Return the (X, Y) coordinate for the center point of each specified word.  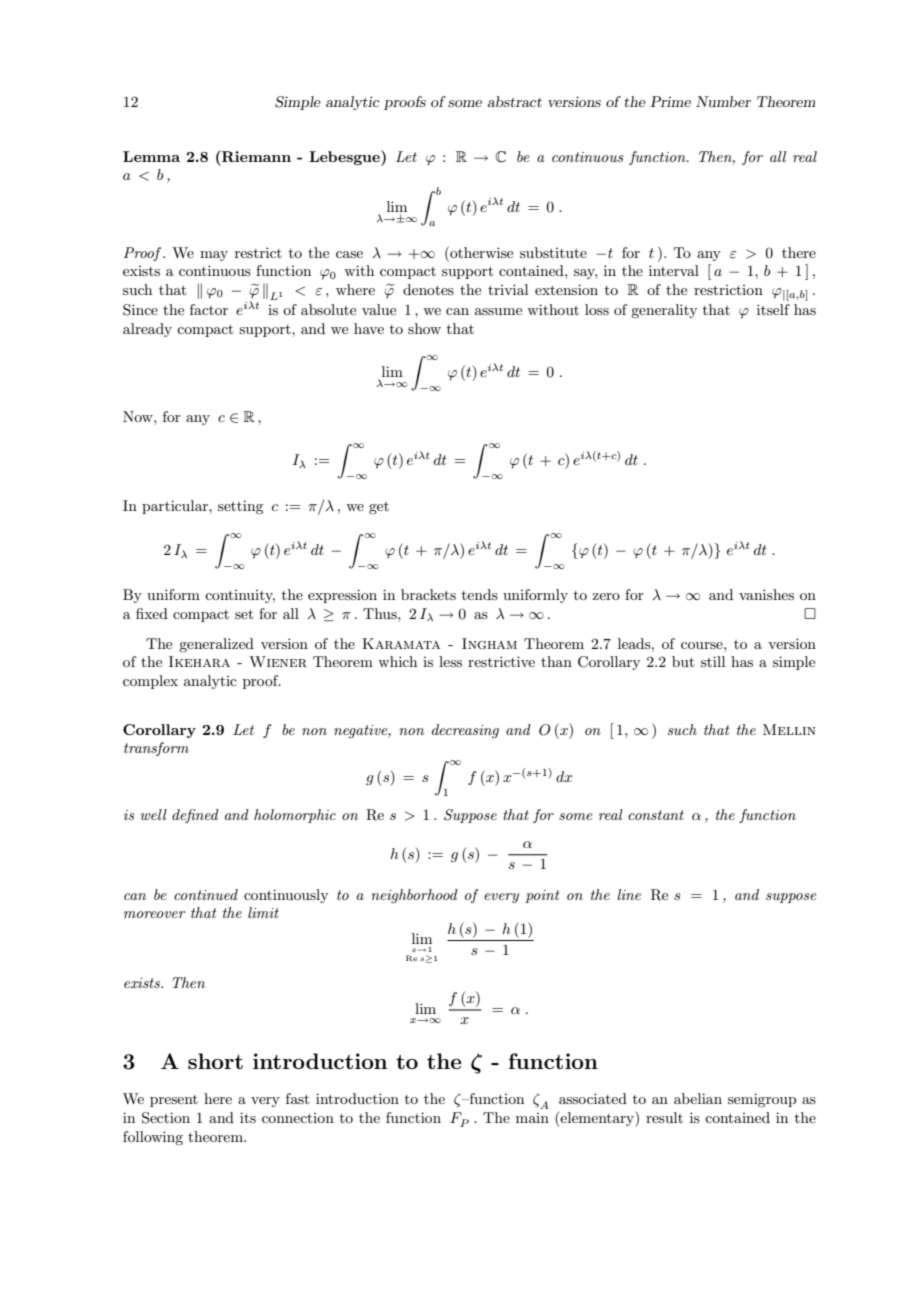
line (629, 894)
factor (209, 309)
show (424, 328)
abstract (514, 101)
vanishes (766, 594)
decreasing (465, 731)
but (683, 661)
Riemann (255, 156)
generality (664, 311)
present (174, 1101)
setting (240, 507)
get (379, 508)
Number (723, 101)
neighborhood (414, 896)
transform (156, 749)
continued (206, 894)
